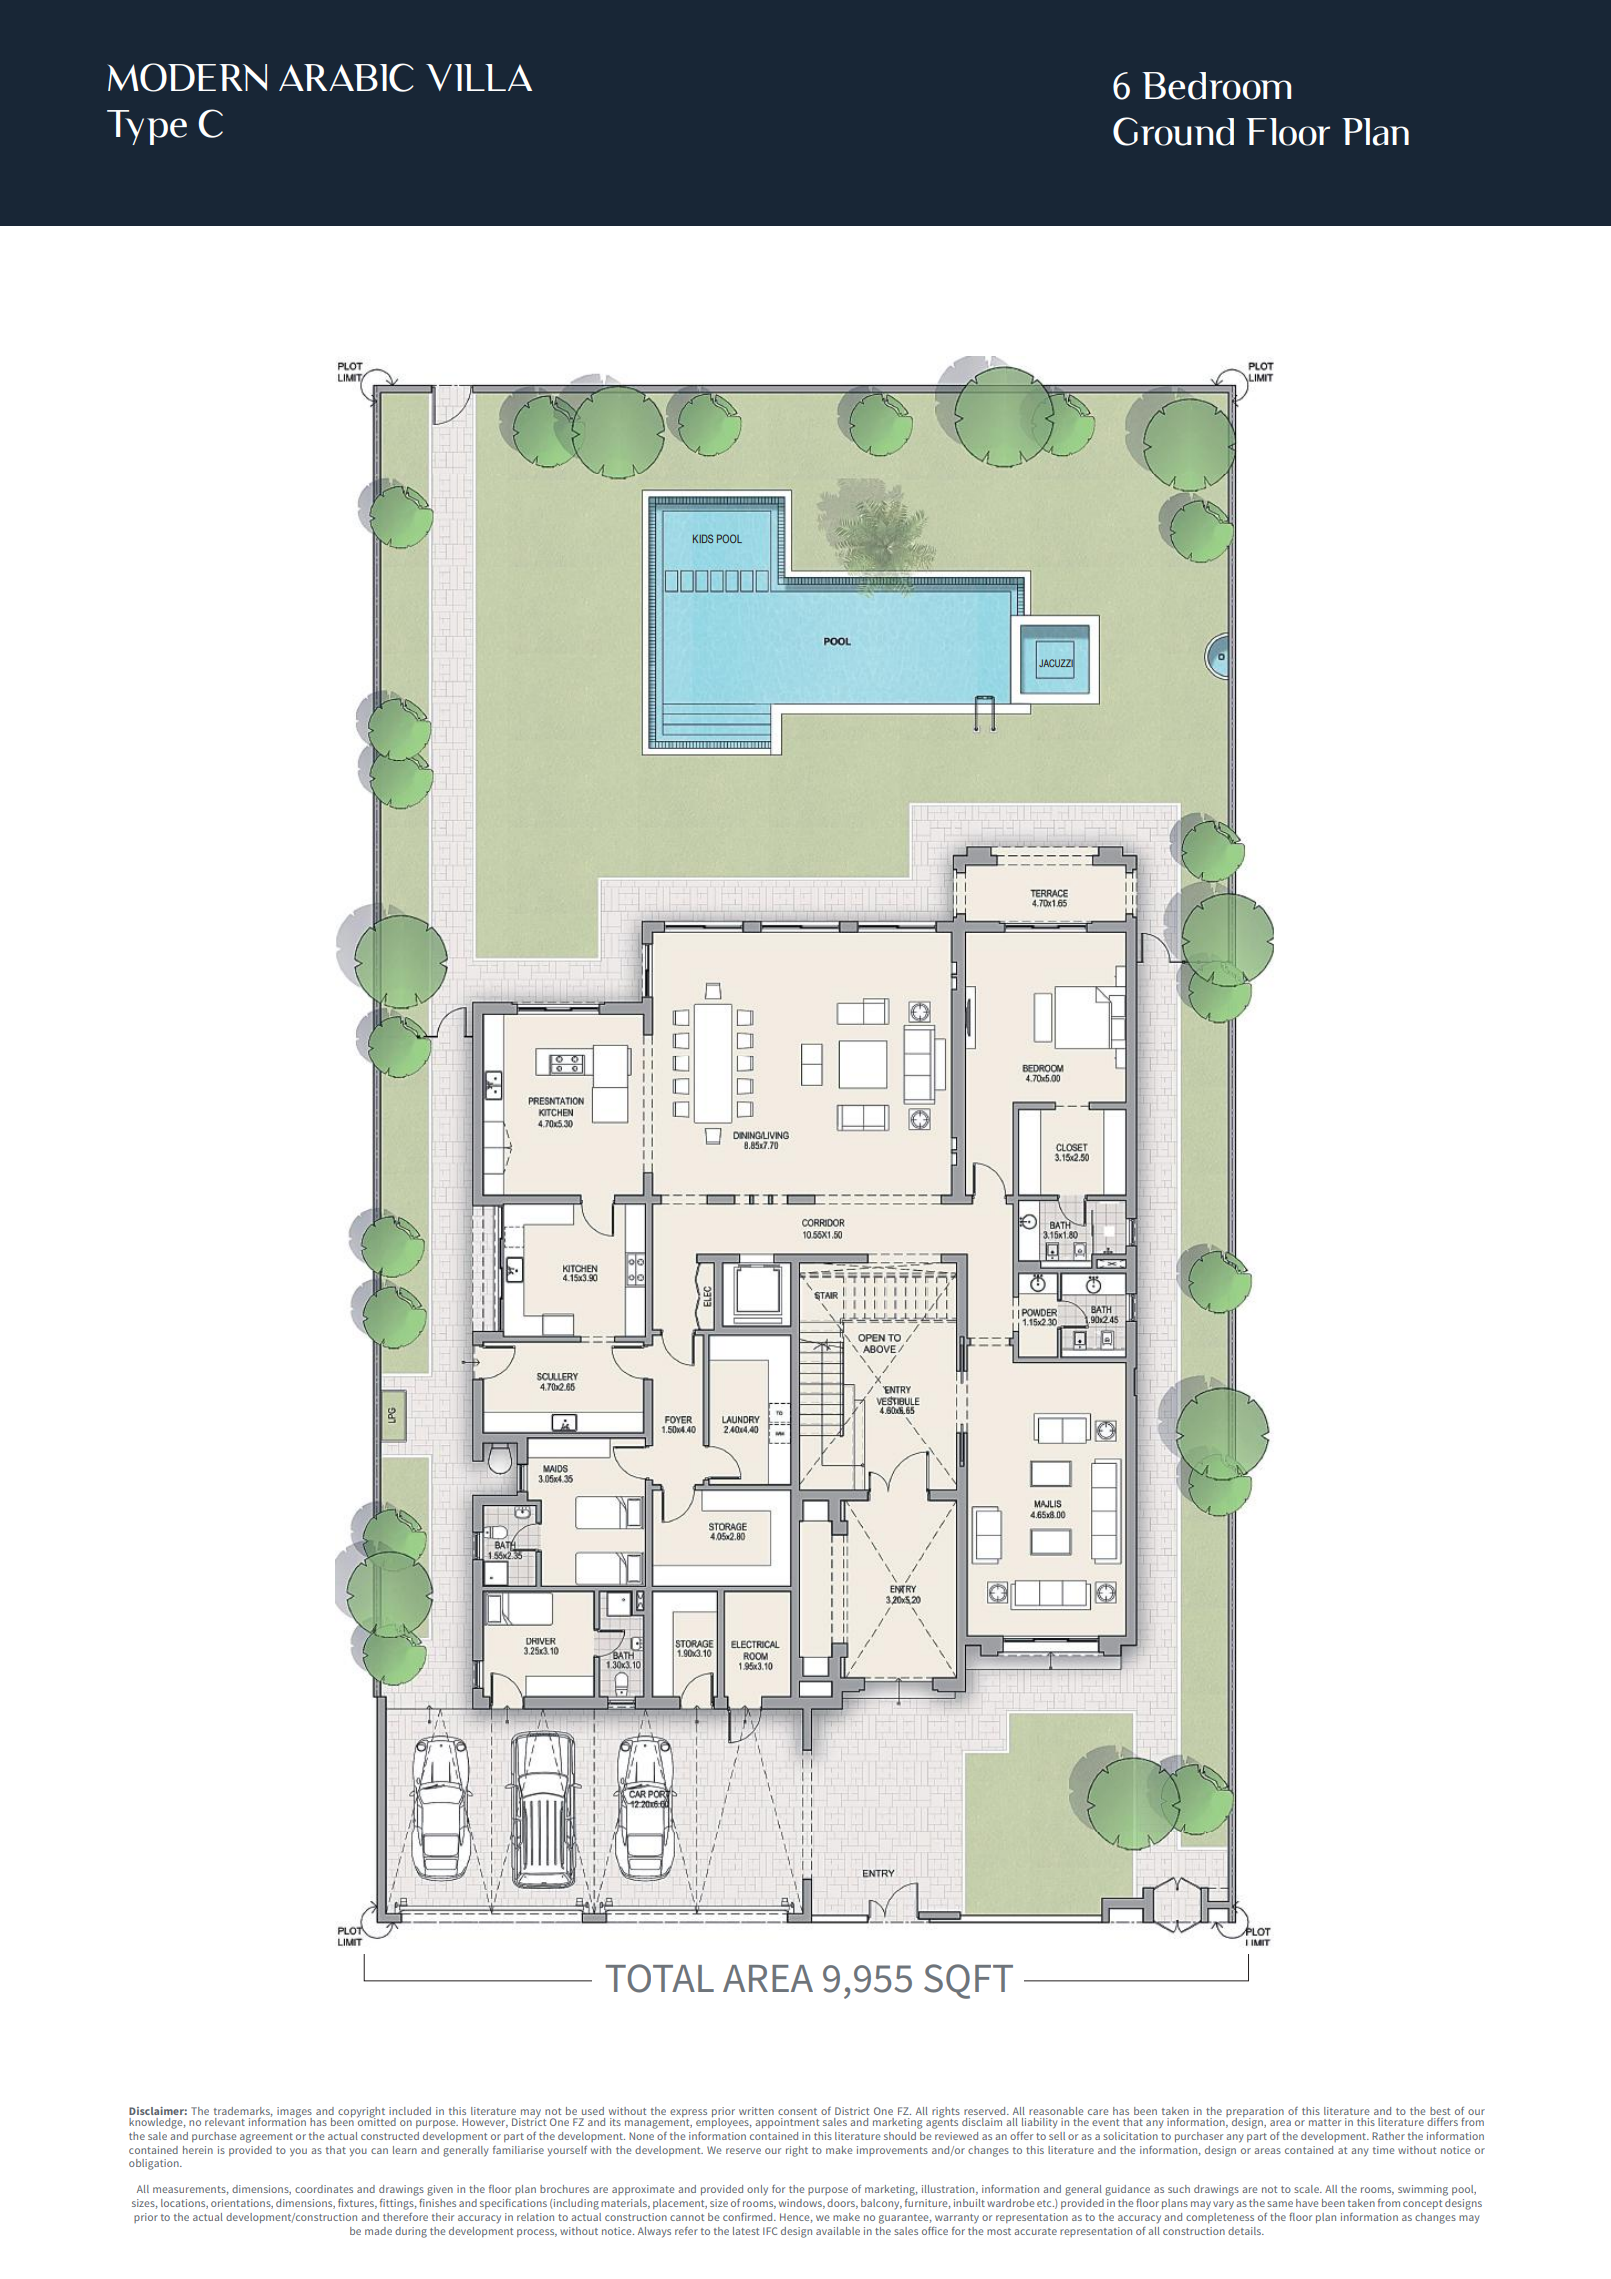 This image has height=2279, width=1611. What do you see at coordinates (479, 77) in the image?
I see `VILLA` at bounding box center [479, 77].
